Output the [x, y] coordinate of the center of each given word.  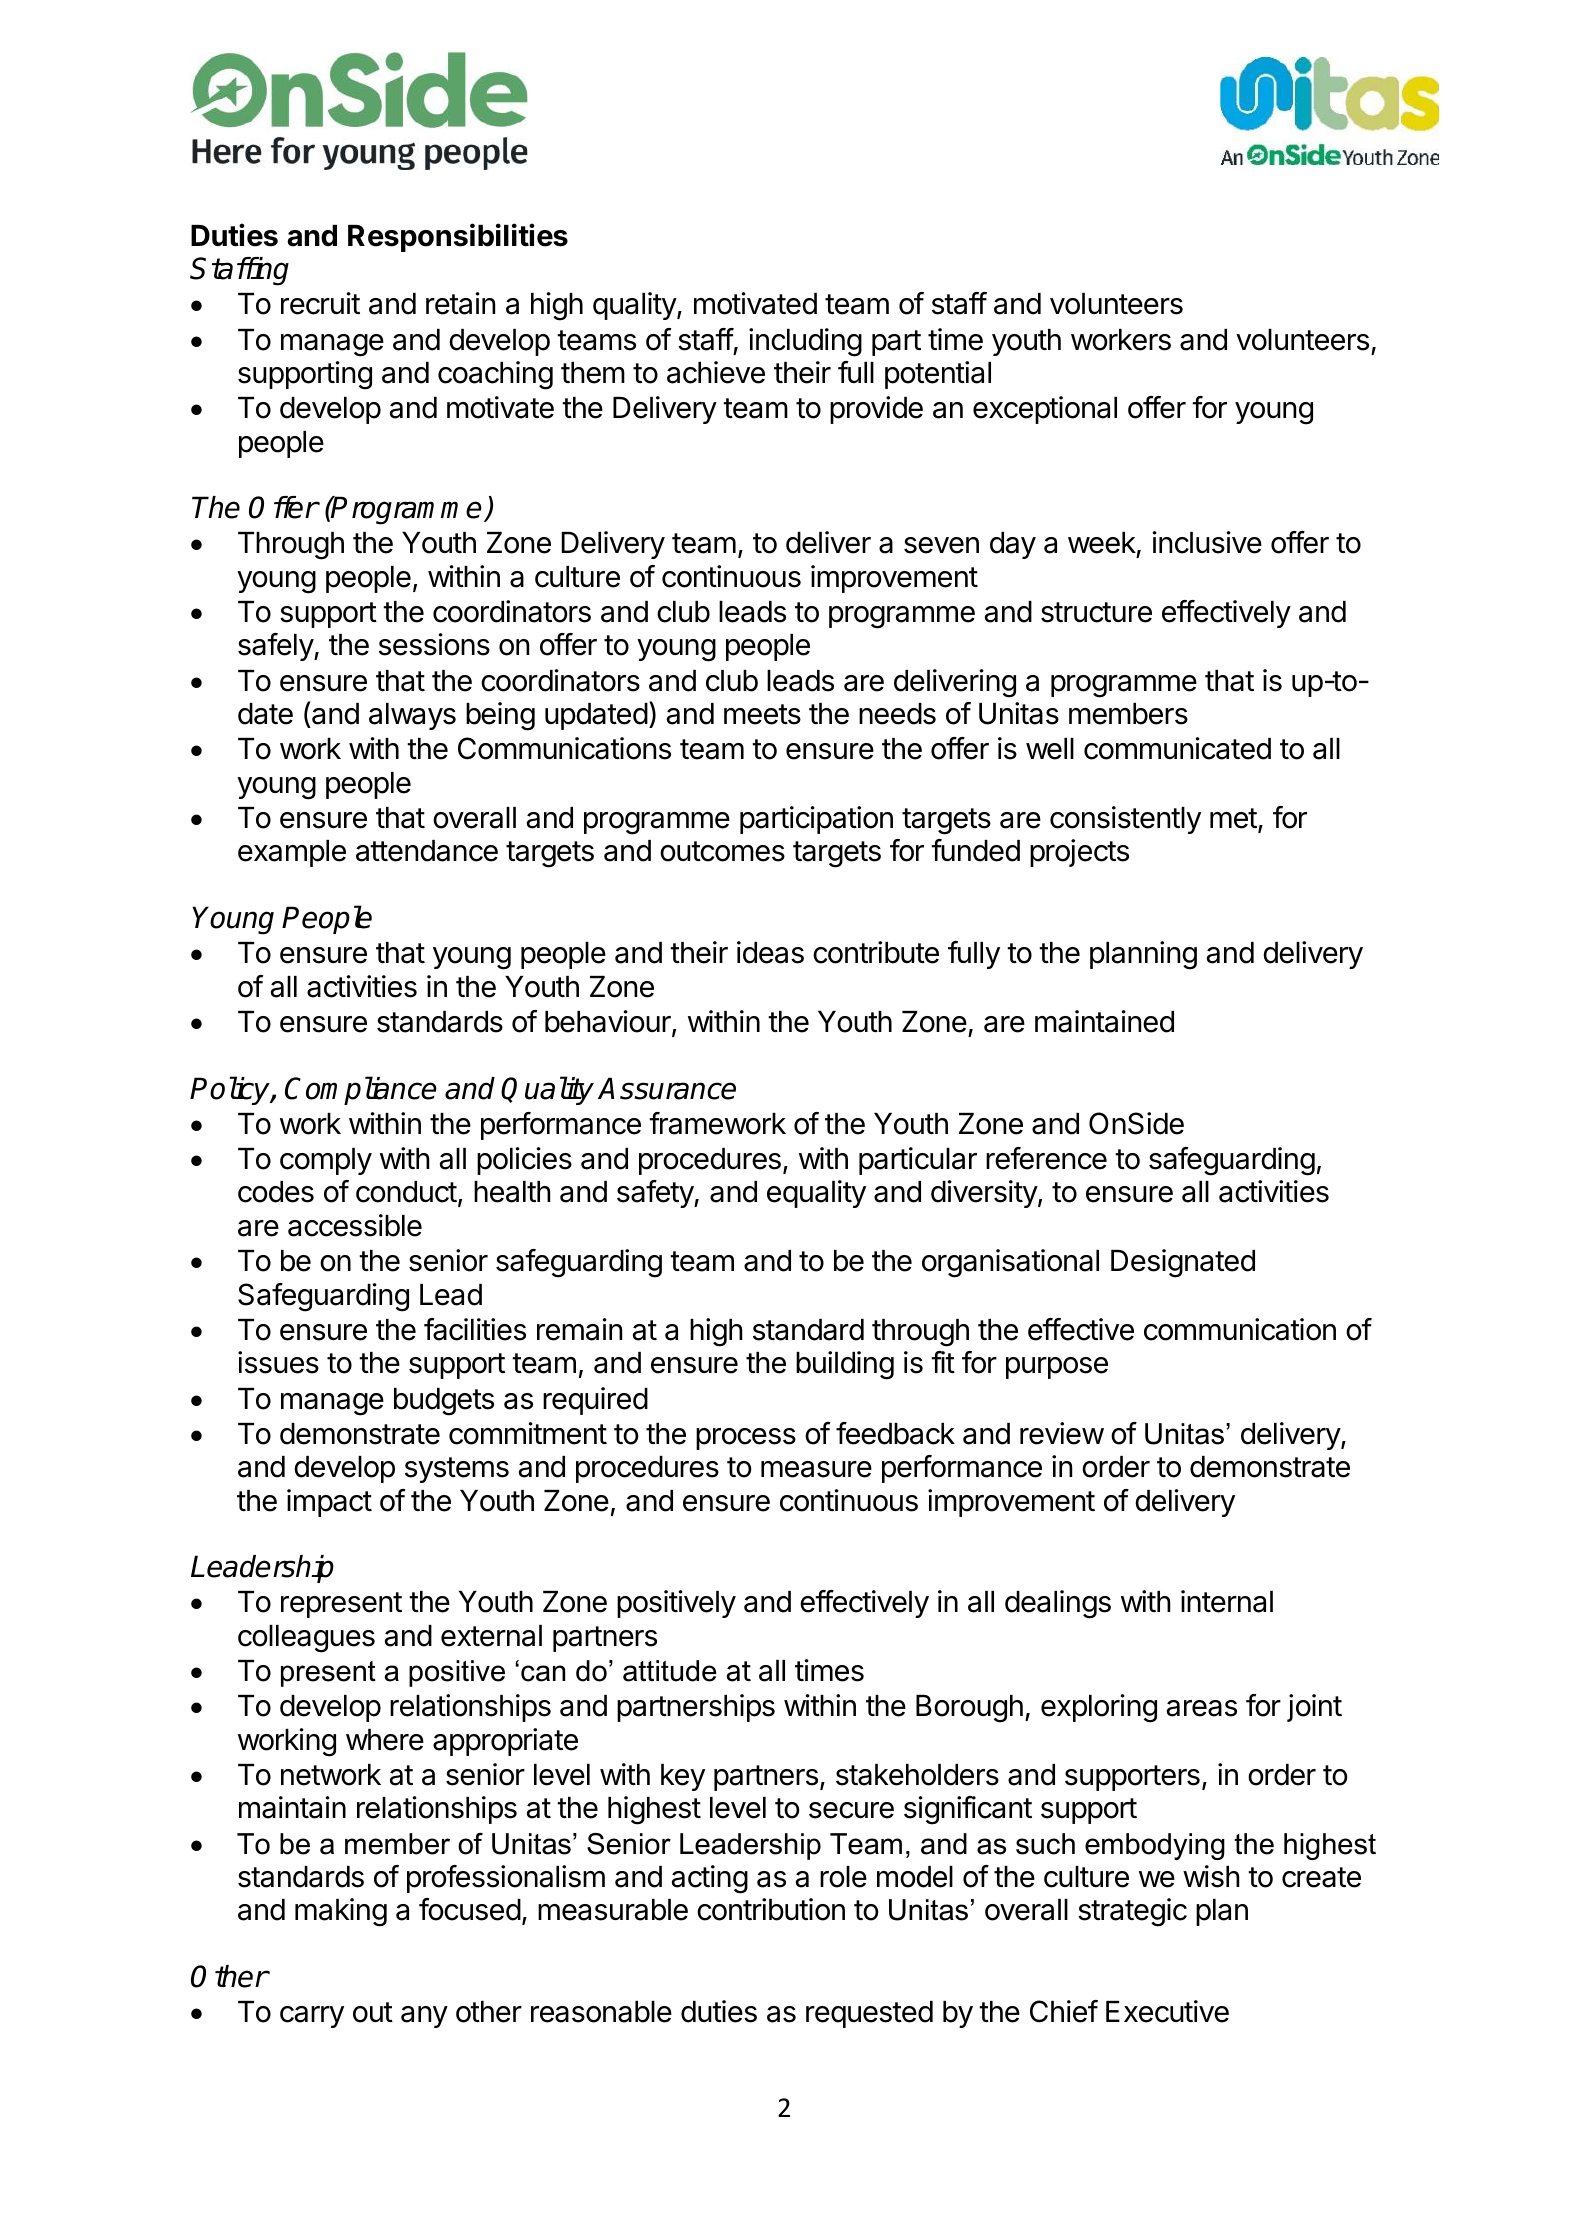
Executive [1167, 2011]
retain [460, 303]
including [805, 342]
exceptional [1045, 410]
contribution [771, 1909]
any [424, 2017]
